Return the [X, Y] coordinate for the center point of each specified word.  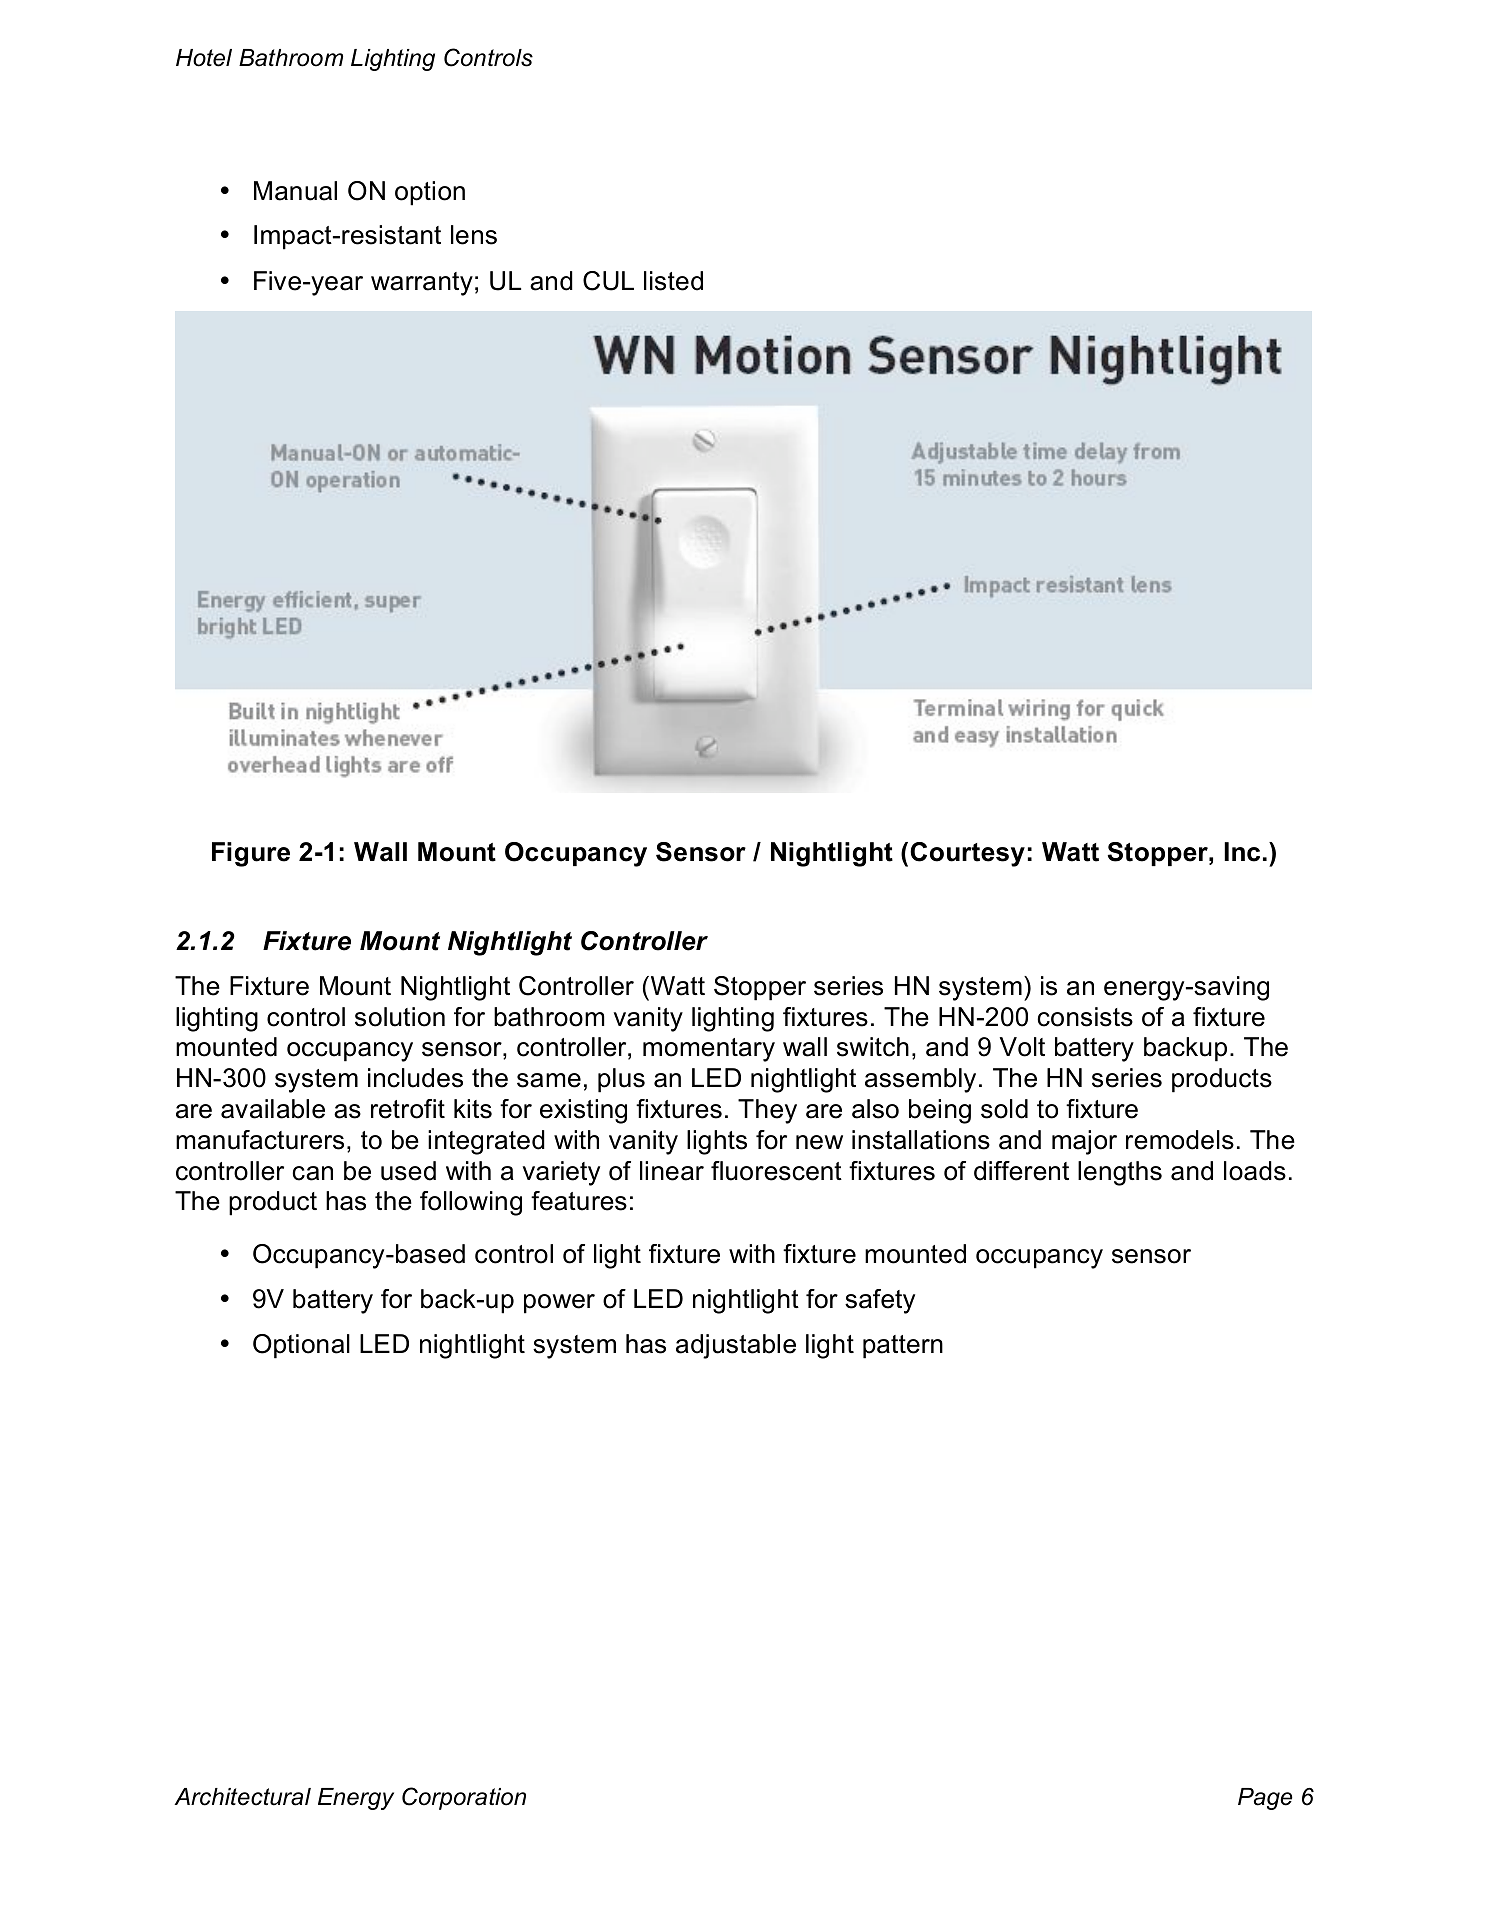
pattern [903, 1347]
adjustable [736, 1346]
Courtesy [967, 854]
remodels [1180, 1140]
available [273, 1109]
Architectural [242, 1797]
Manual [295, 191]
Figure [251, 854]
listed [673, 281]
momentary [709, 1050]
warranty [422, 284]
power [559, 1304]
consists [1085, 1017]
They [767, 1111]
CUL [608, 281]
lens [474, 235]
